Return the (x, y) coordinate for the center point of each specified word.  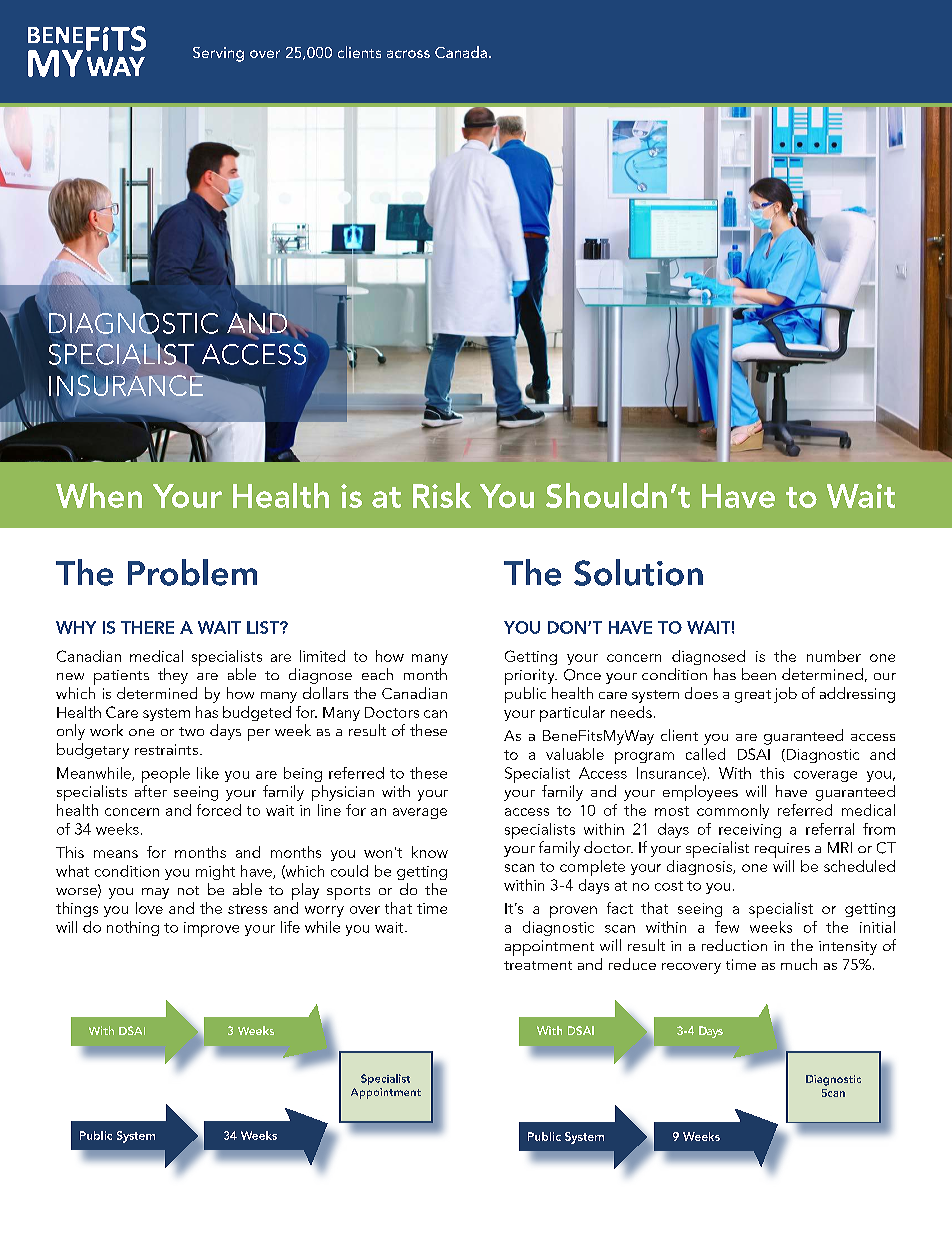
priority (531, 677)
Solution (638, 572)
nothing (133, 928)
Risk (442, 495)
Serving (218, 54)
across (408, 54)
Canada (461, 52)
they (173, 676)
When (99, 495)
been (759, 674)
